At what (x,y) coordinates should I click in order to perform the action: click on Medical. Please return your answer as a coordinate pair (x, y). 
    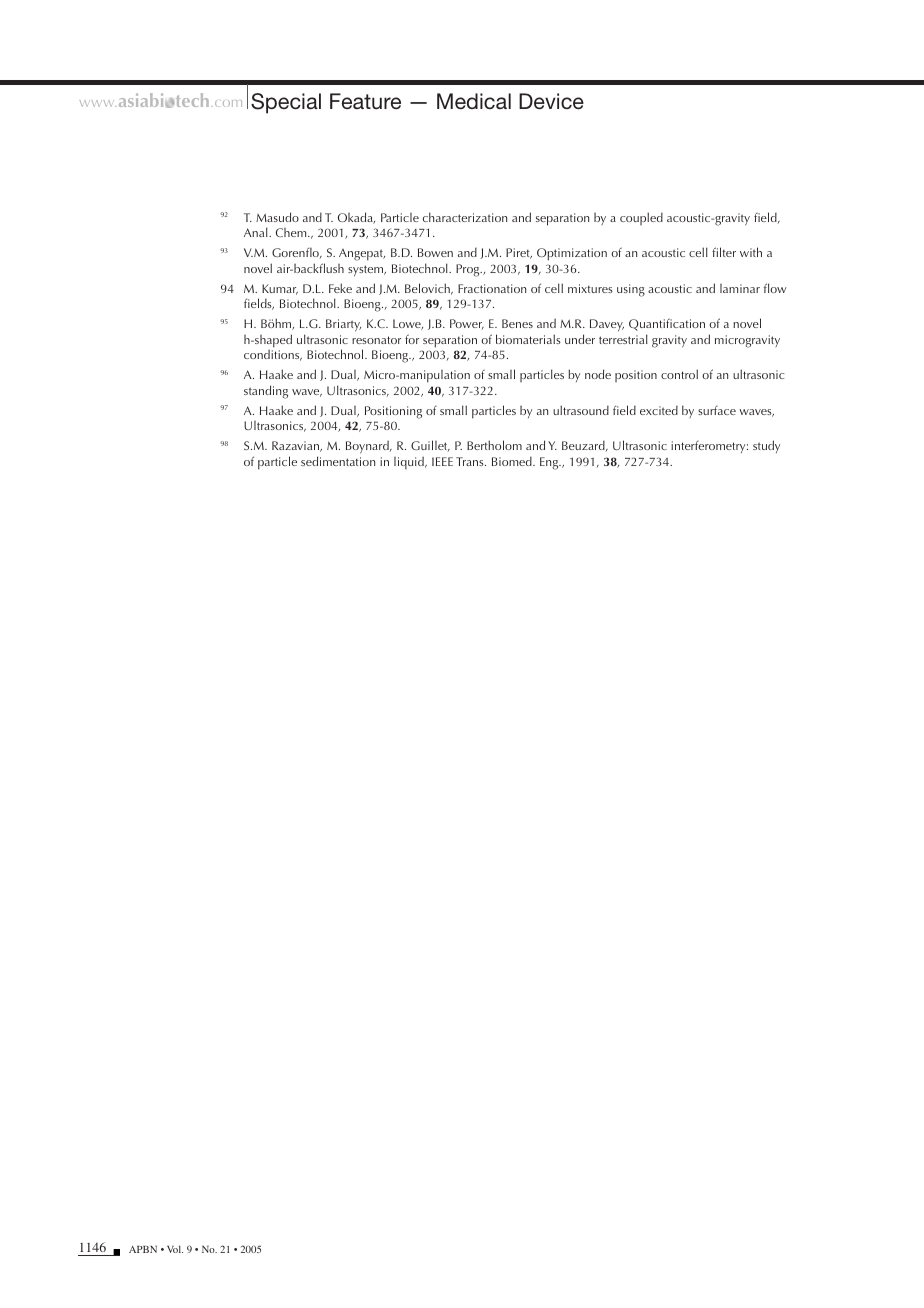
    Looking at the image, I should click on (474, 101).
